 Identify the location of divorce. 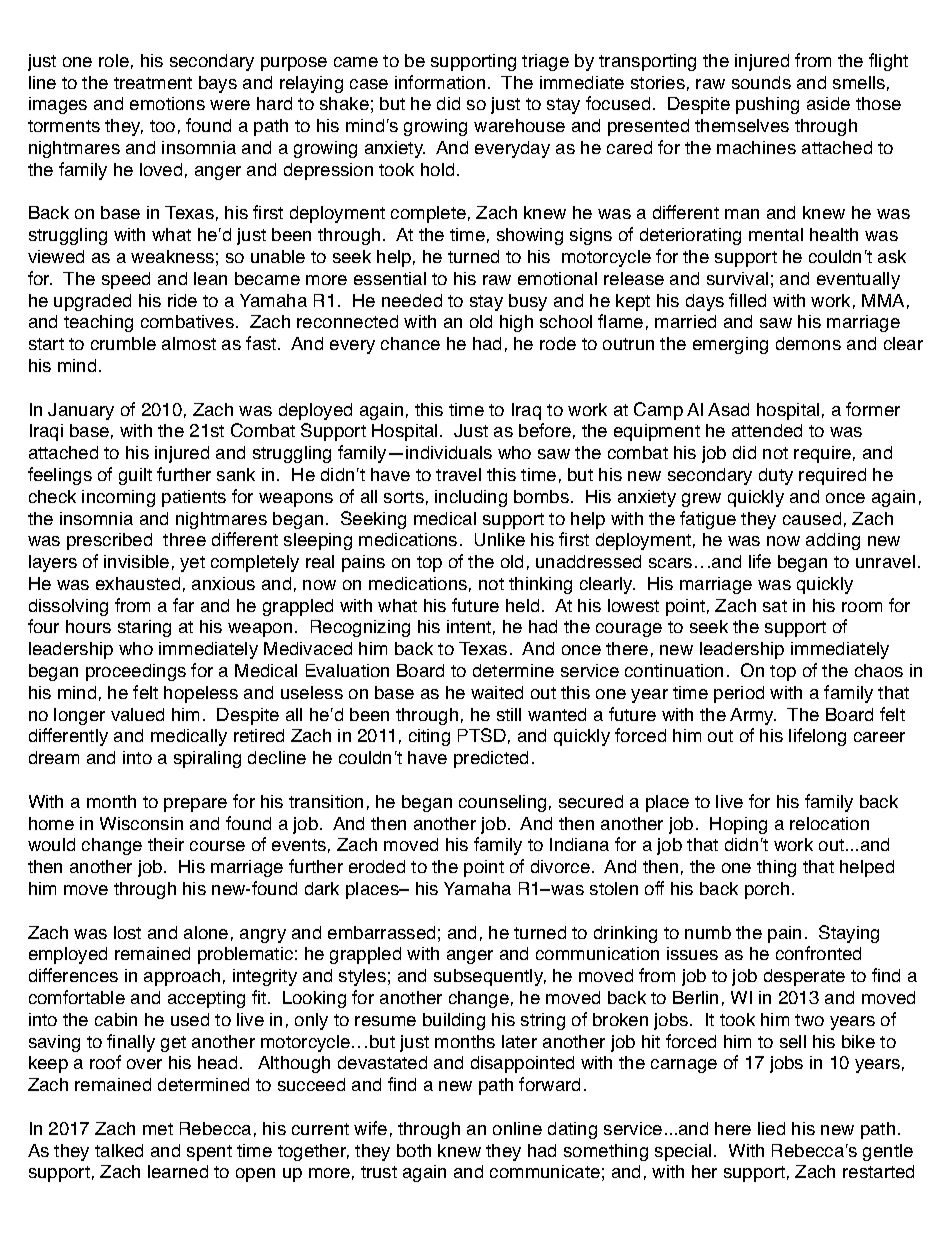
(560, 866).
